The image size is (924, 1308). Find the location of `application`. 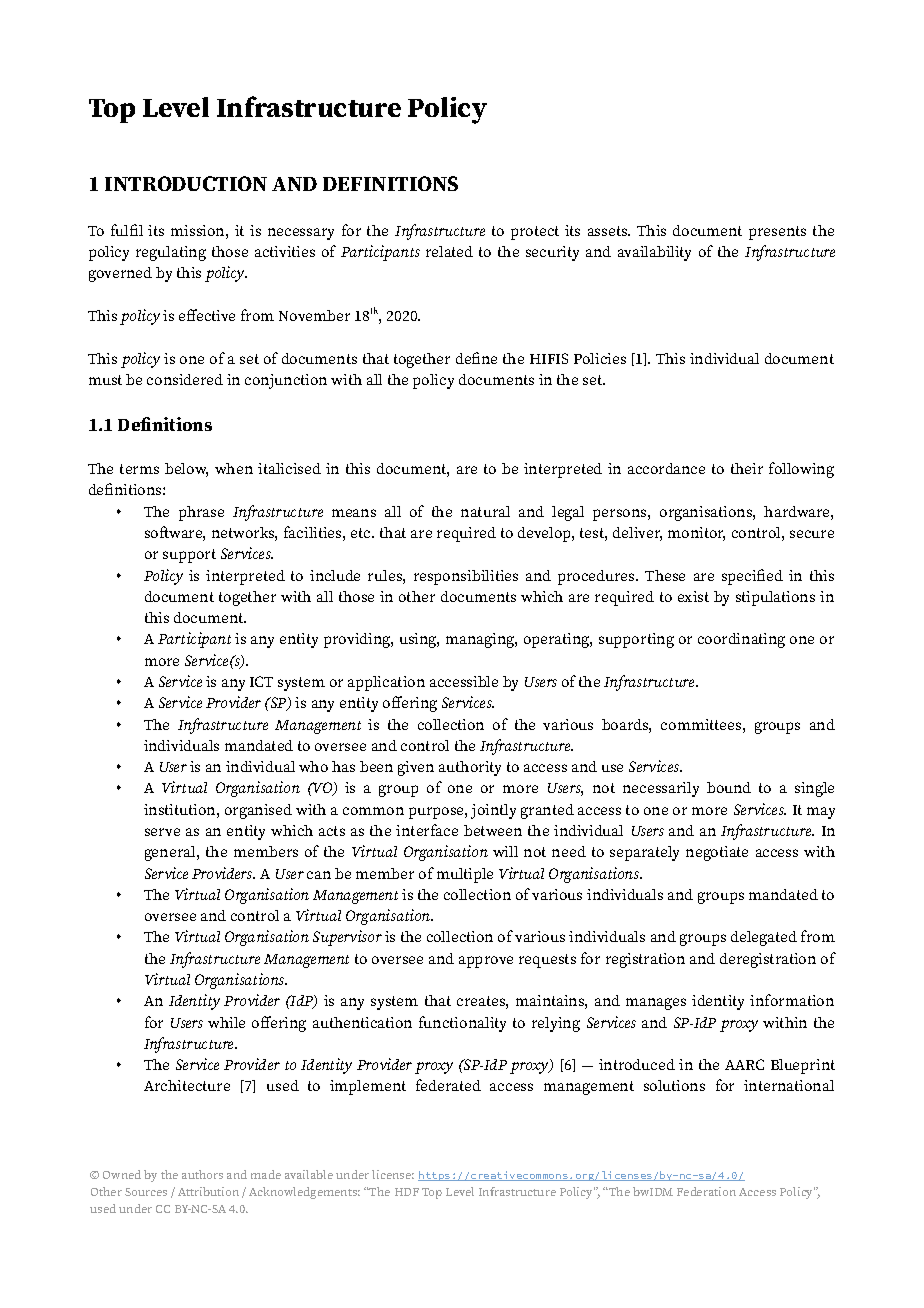

application is located at coordinates (386, 683).
